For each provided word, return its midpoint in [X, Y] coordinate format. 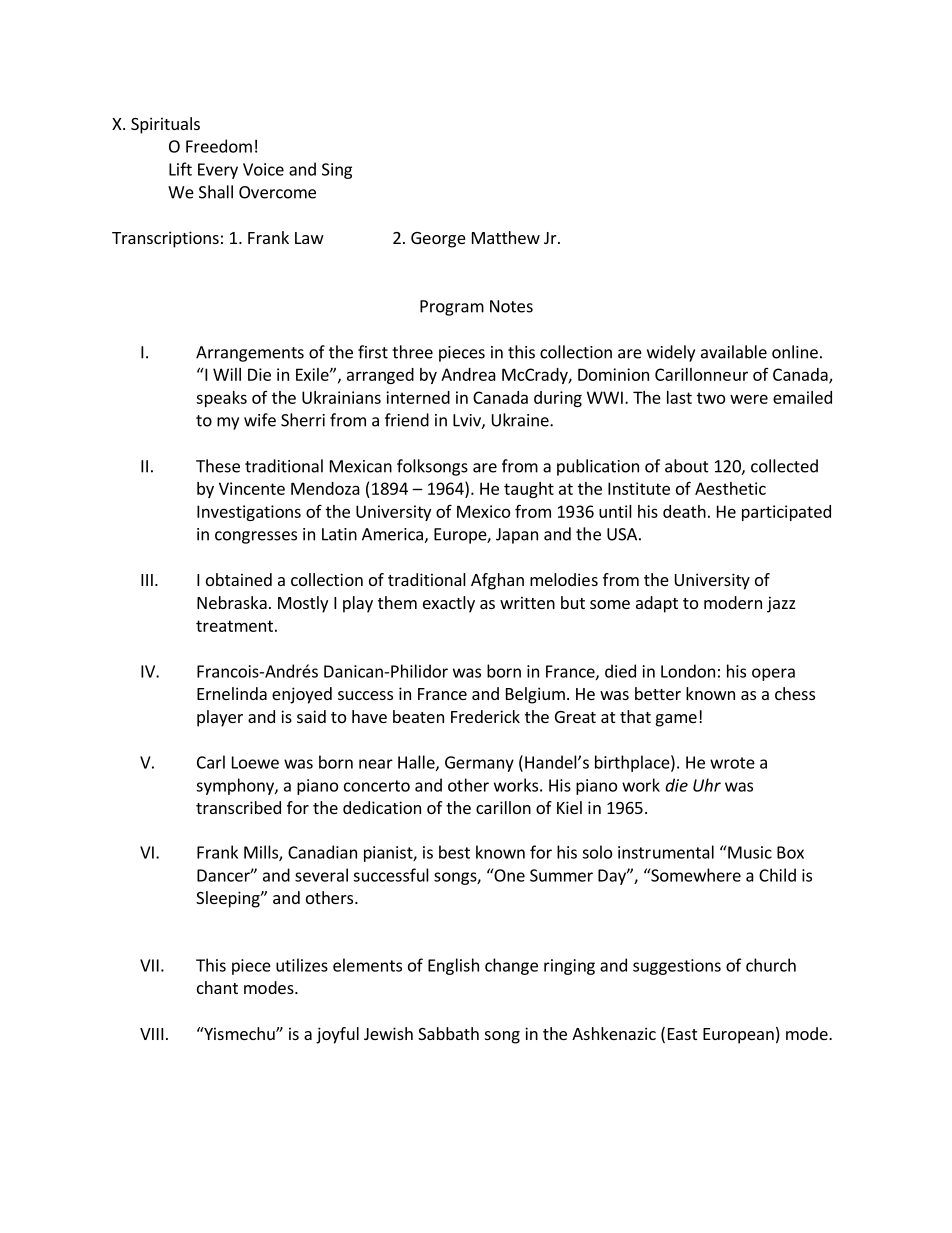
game [676, 720]
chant [217, 987]
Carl [211, 762]
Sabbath [448, 1033]
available [734, 352]
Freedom [219, 146]
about [687, 466]
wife [260, 420]
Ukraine [521, 420]
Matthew [506, 237]
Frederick [485, 716]
